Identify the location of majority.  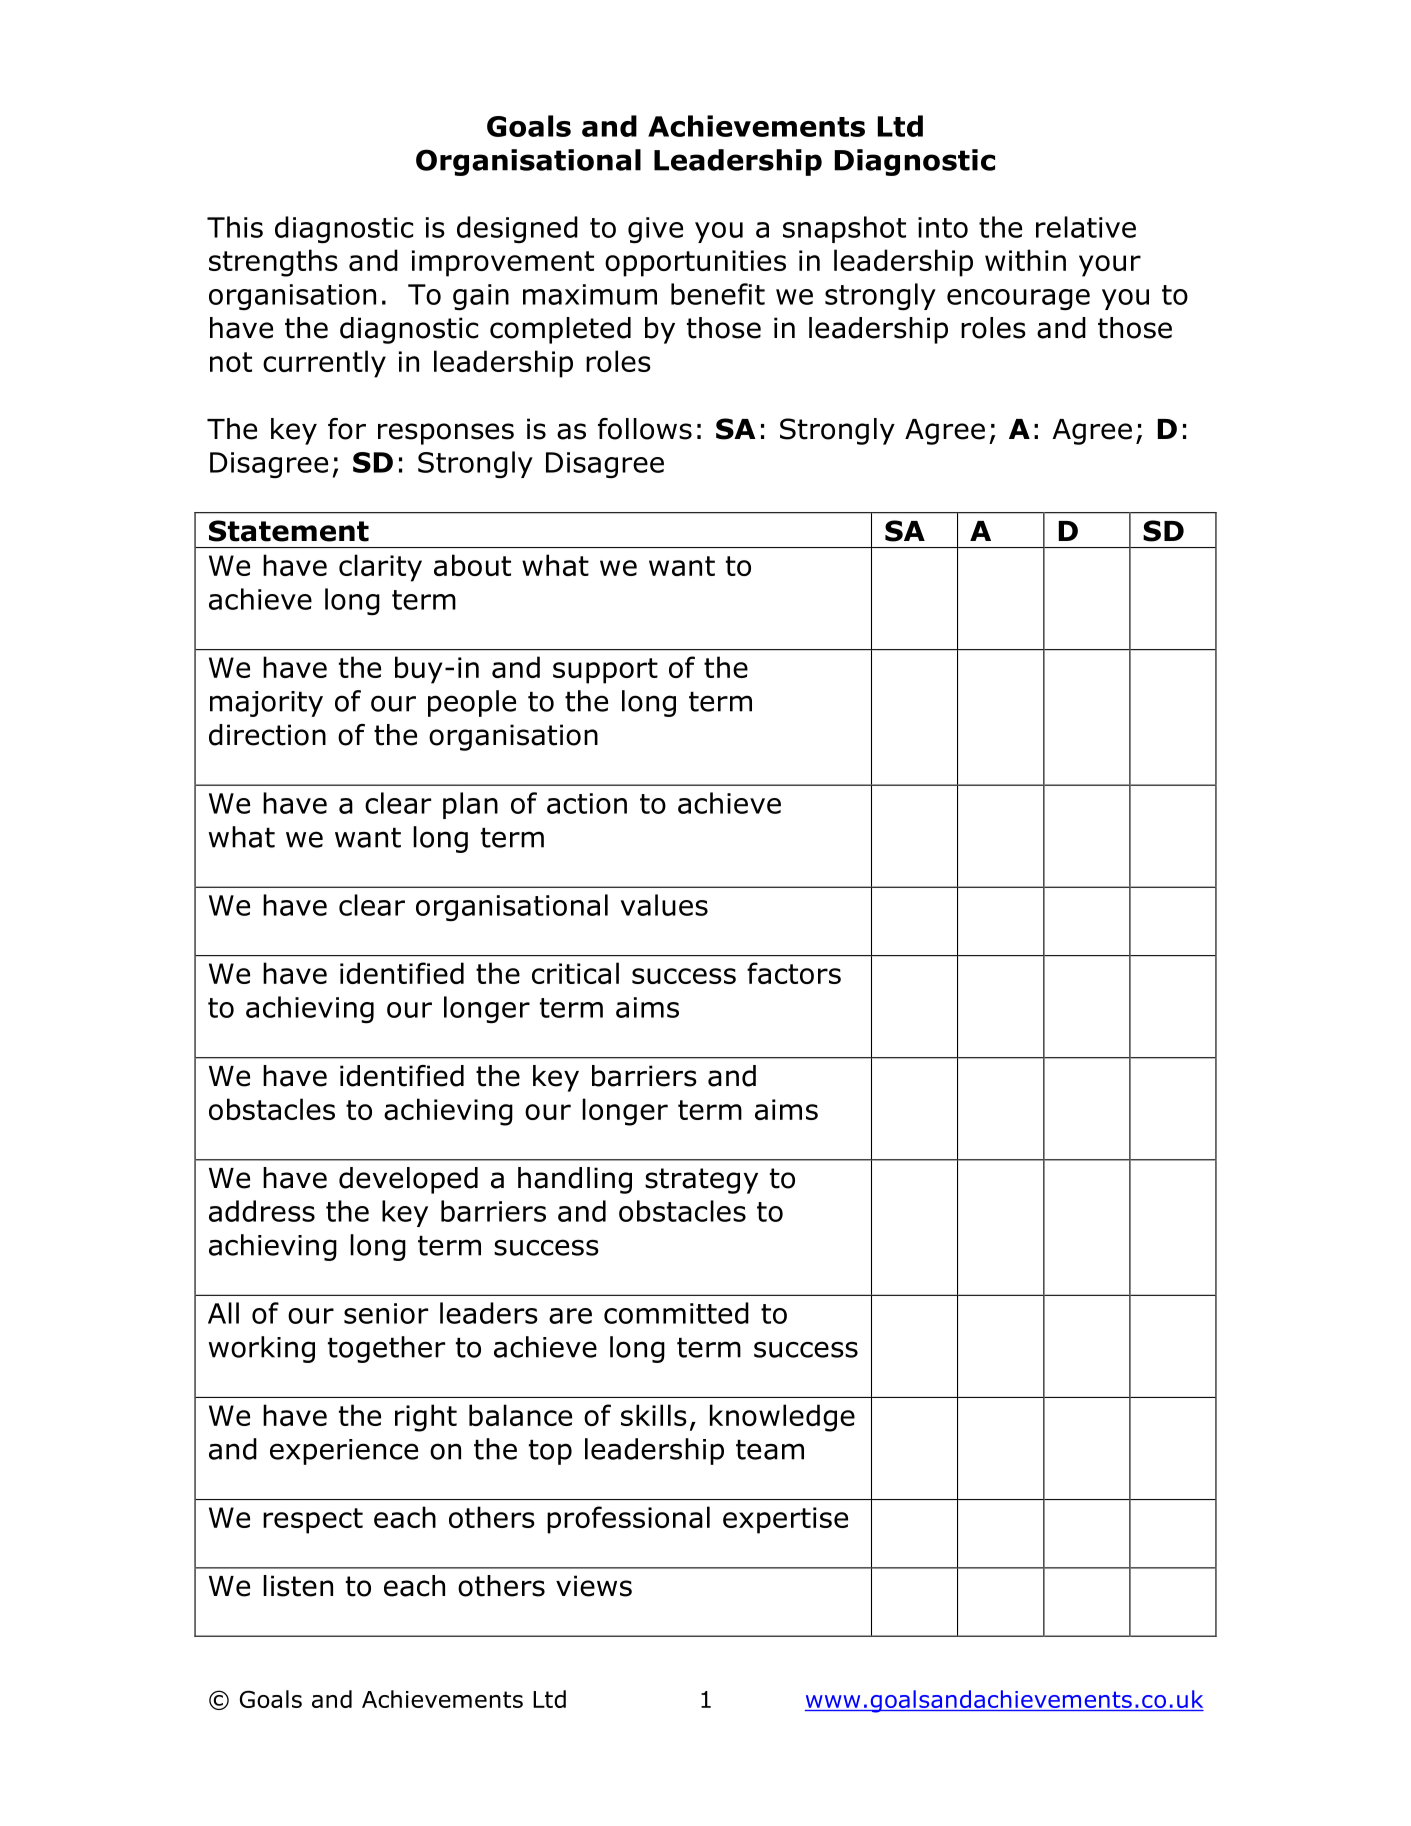
(266, 704).
